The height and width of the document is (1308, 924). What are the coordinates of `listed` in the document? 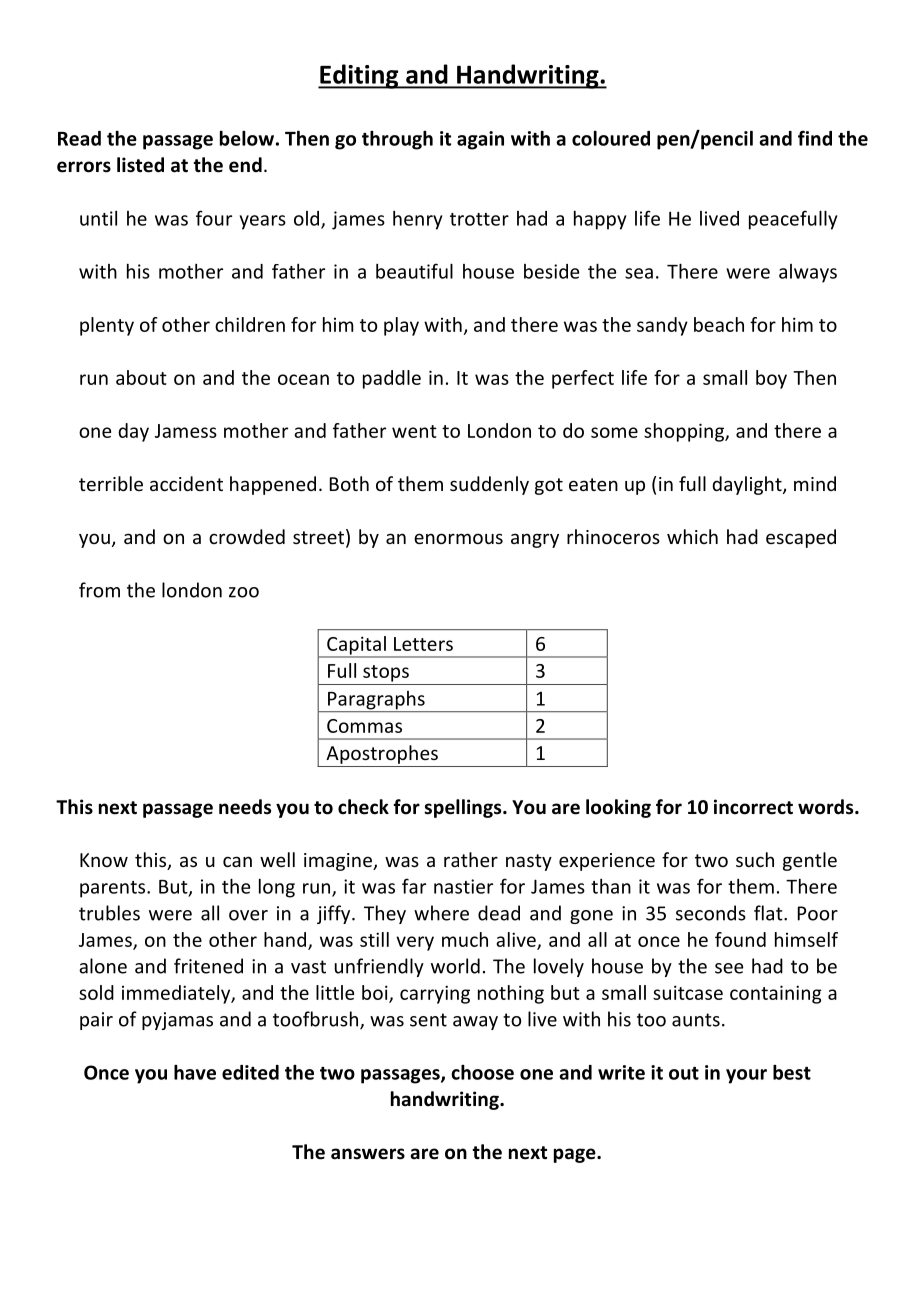 It's located at (140, 165).
